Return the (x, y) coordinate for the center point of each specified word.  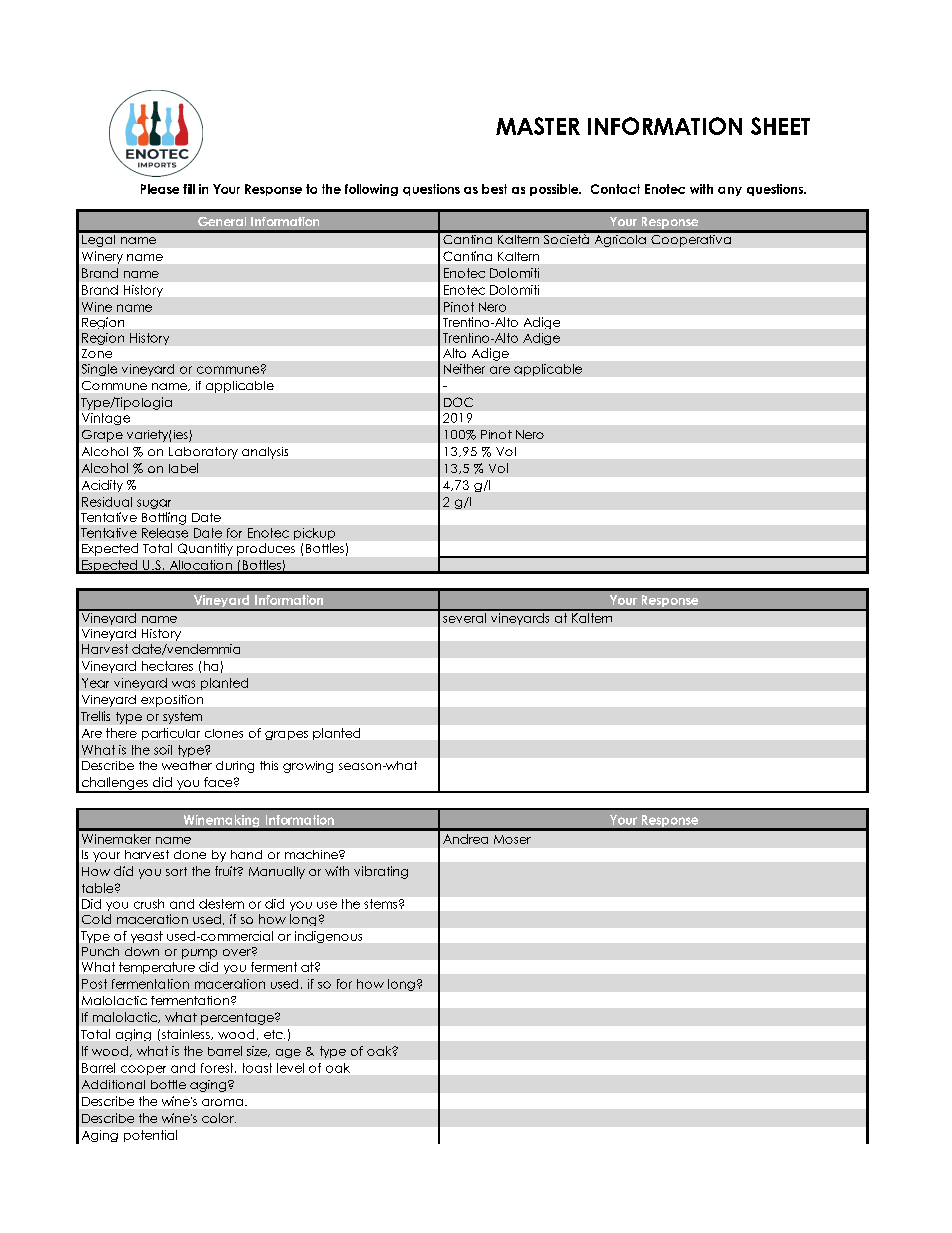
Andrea (465, 839)
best (494, 189)
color (219, 1118)
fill (189, 189)
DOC (458, 402)
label (183, 468)
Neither (464, 369)
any (730, 191)
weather (187, 765)
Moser (512, 839)
